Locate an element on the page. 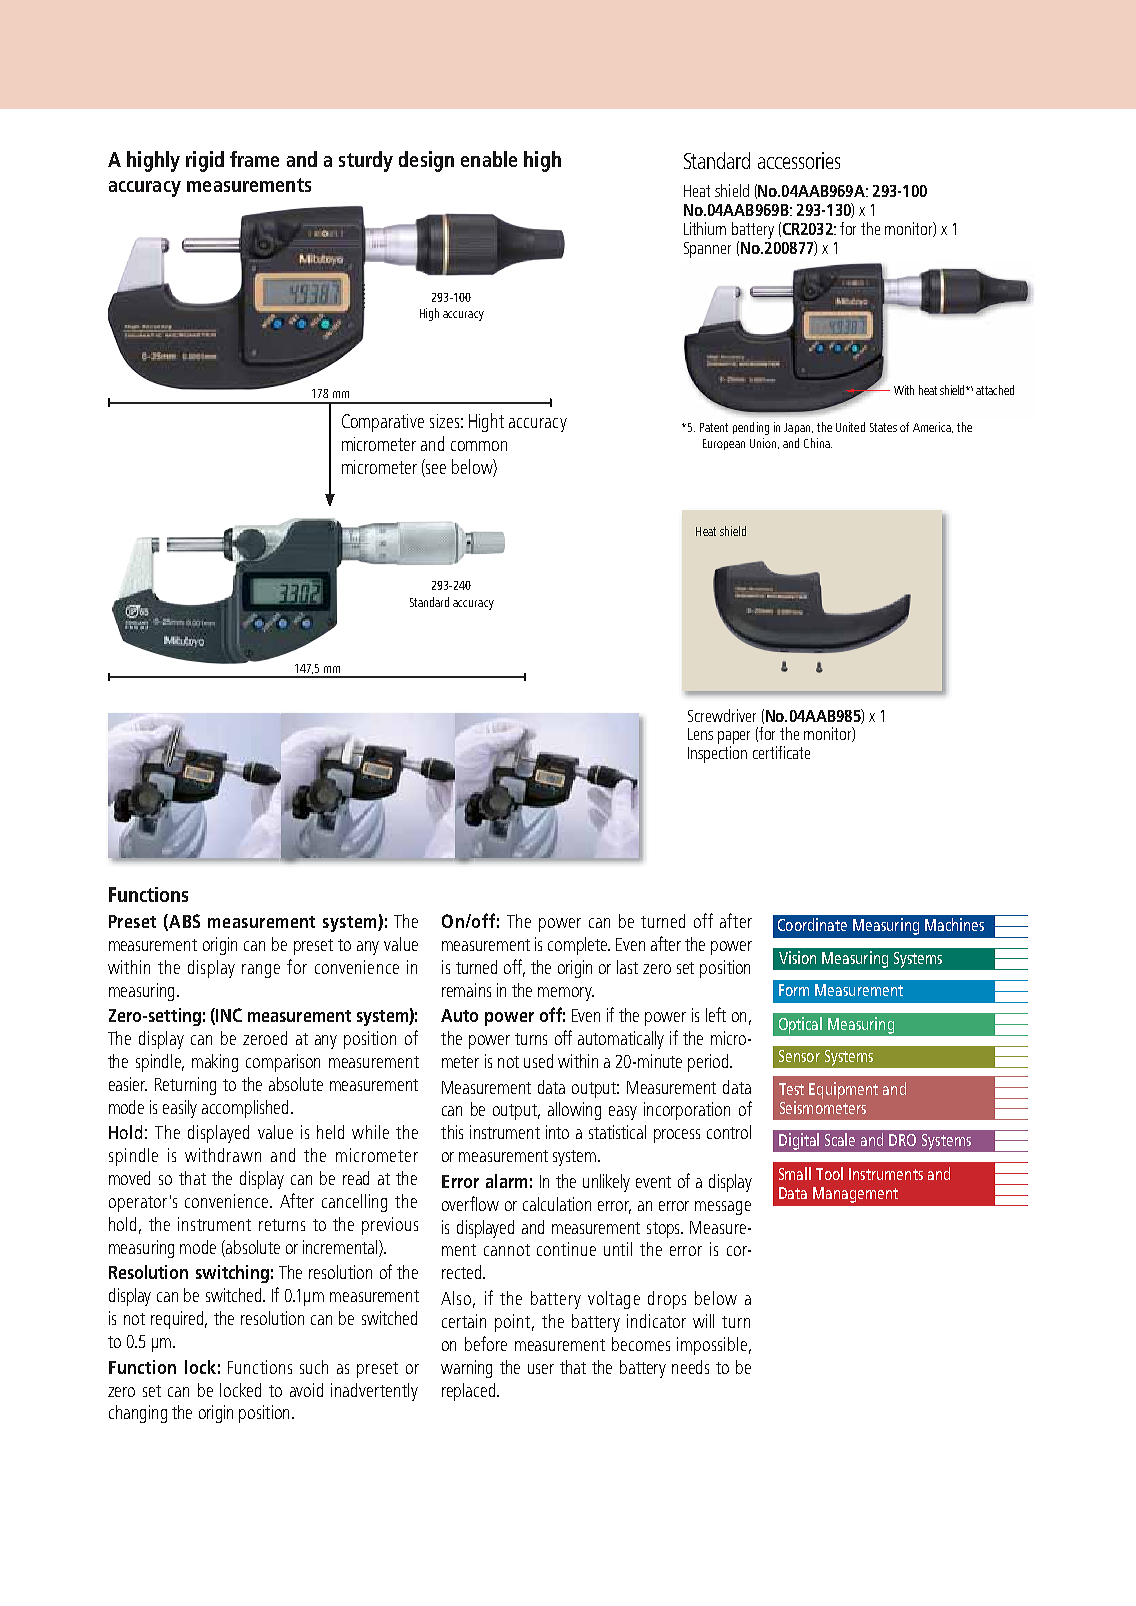  Form is located at coordinates (794, 990).
